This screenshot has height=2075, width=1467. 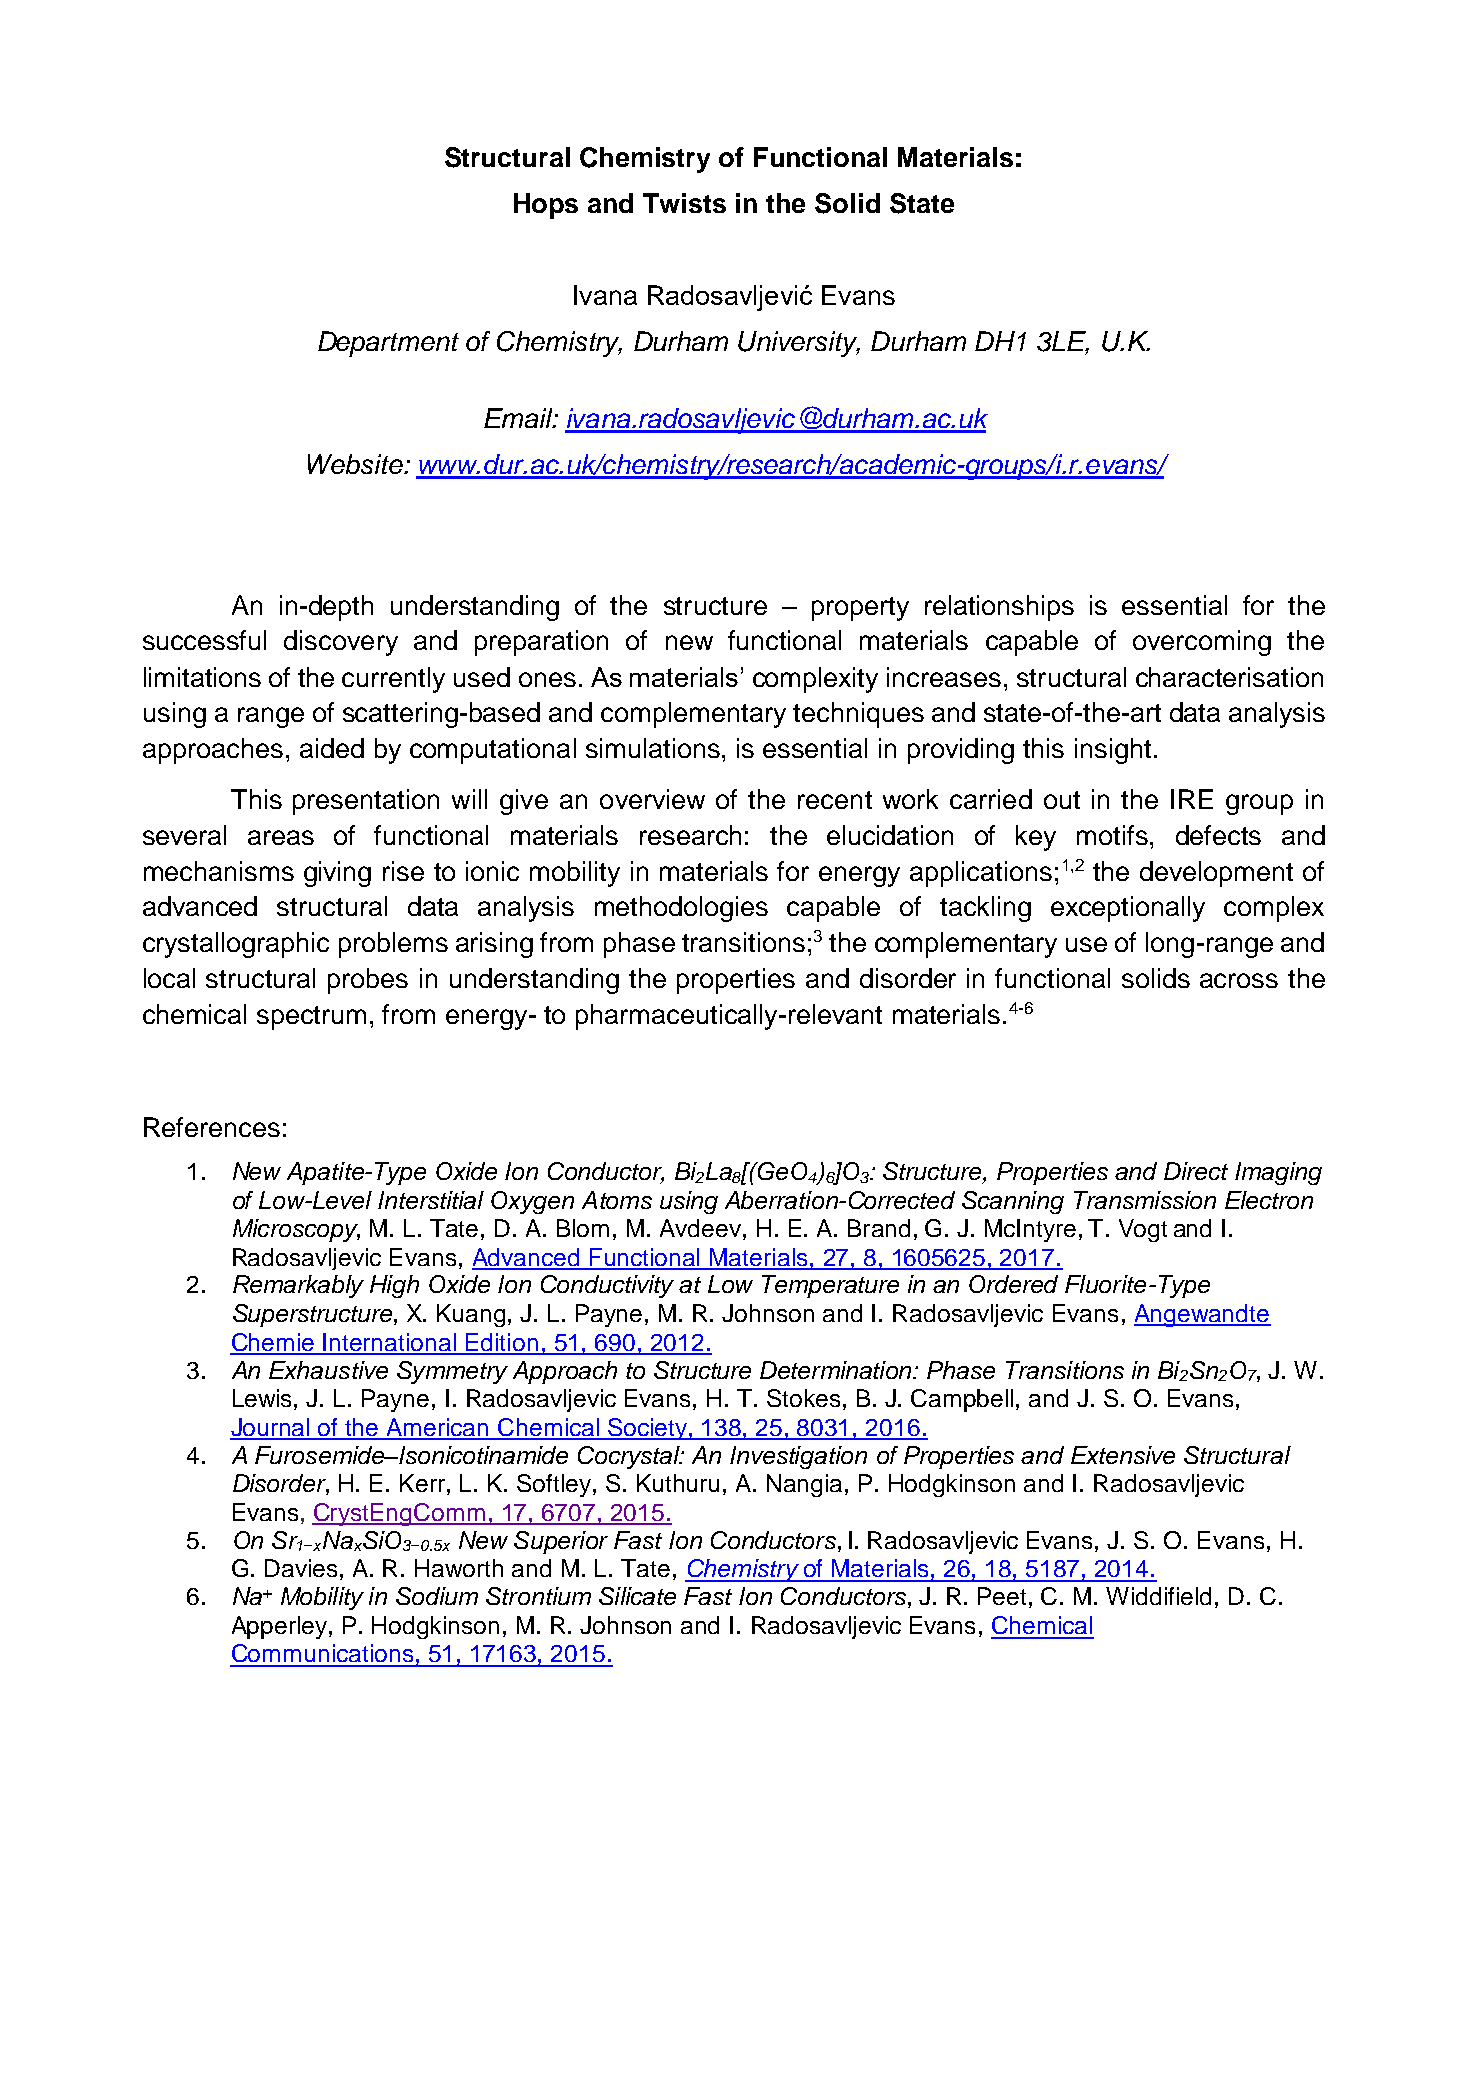 What do you see at coordinates (1196, 1171) in the screenshot?
I see `Direct` at bounding box center [1196, 1171].
